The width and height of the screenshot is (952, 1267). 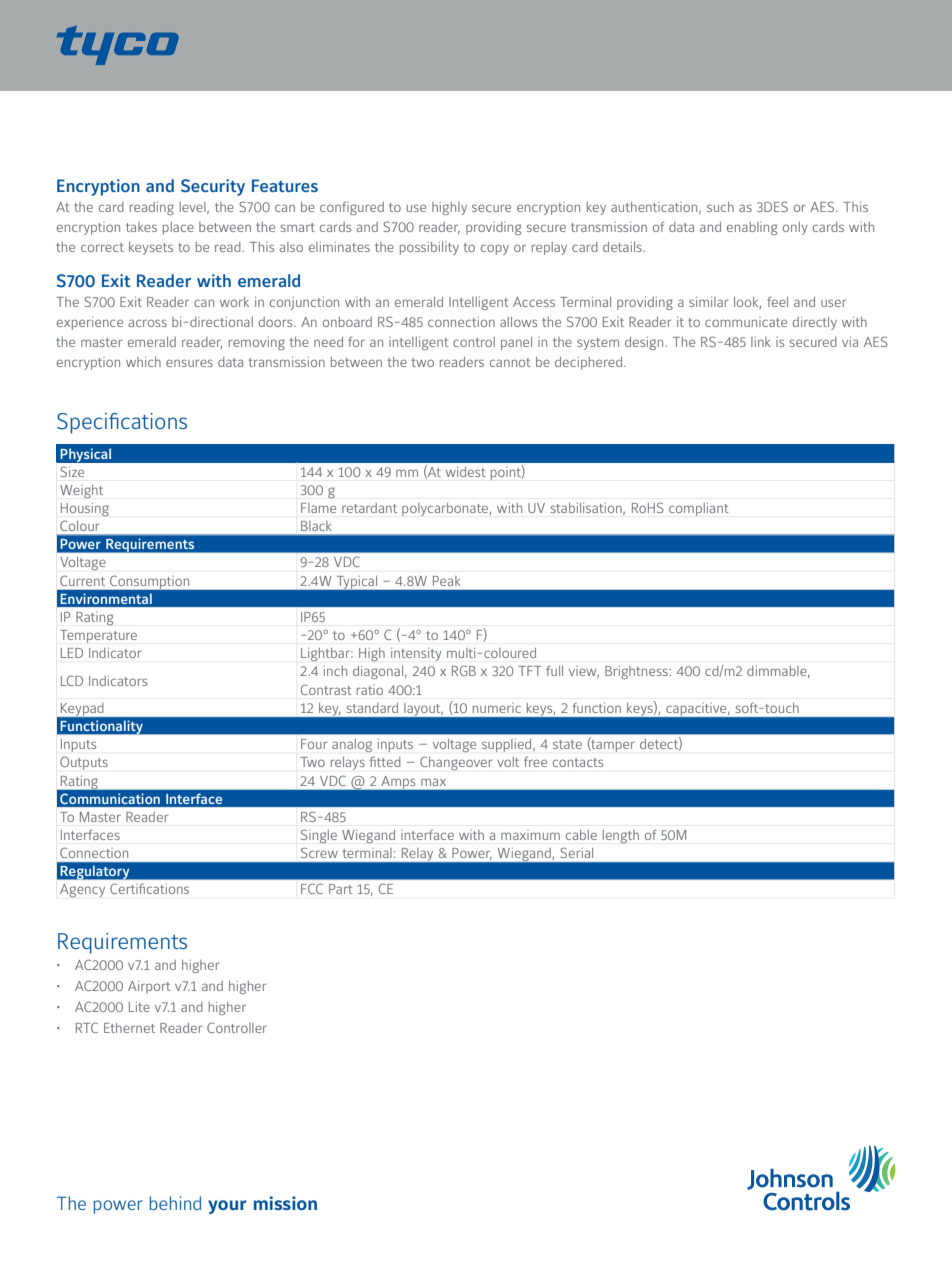 I want to click on Brightness, so click(x=636, y=672).
